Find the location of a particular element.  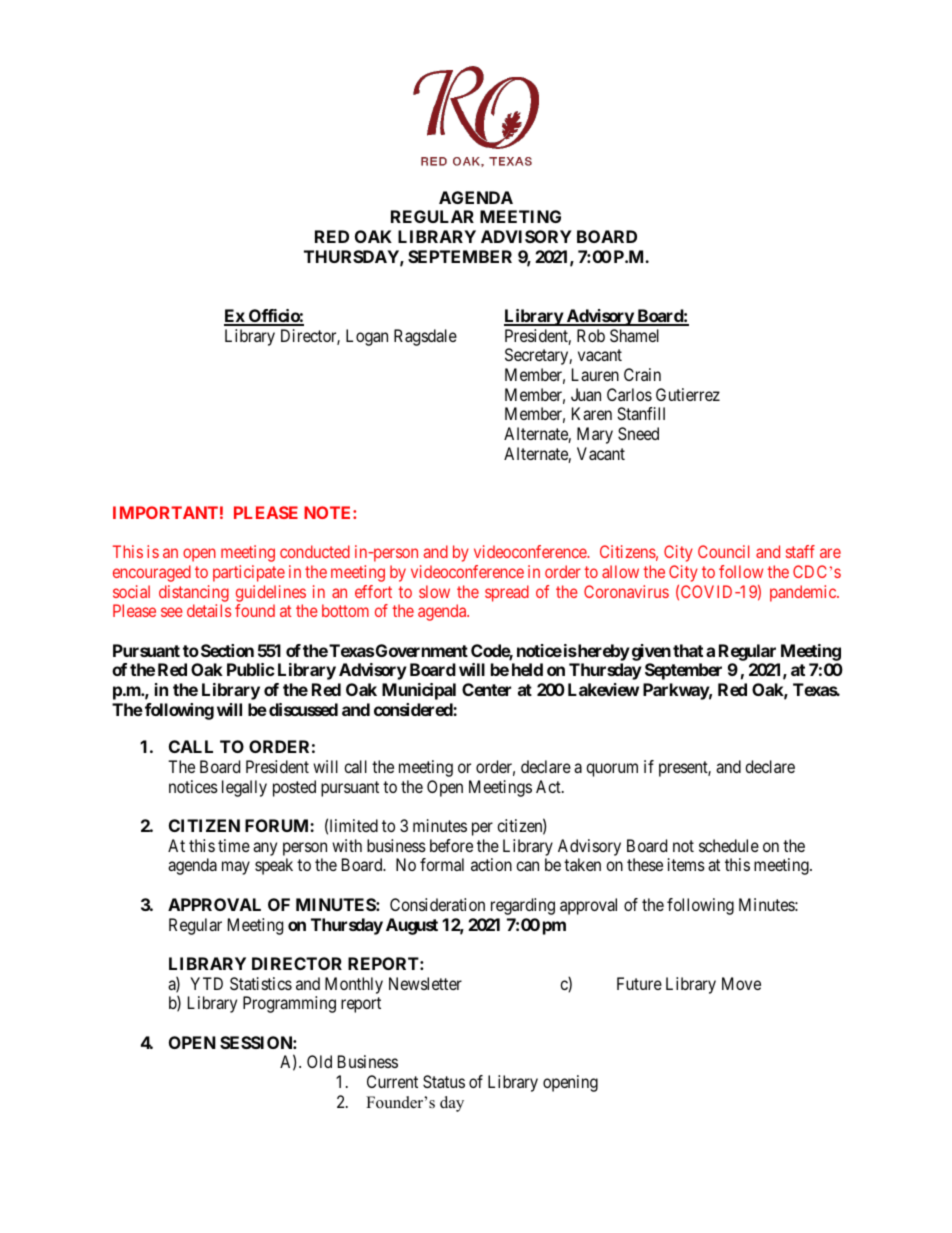

items is located at coordinates (686, 864).
